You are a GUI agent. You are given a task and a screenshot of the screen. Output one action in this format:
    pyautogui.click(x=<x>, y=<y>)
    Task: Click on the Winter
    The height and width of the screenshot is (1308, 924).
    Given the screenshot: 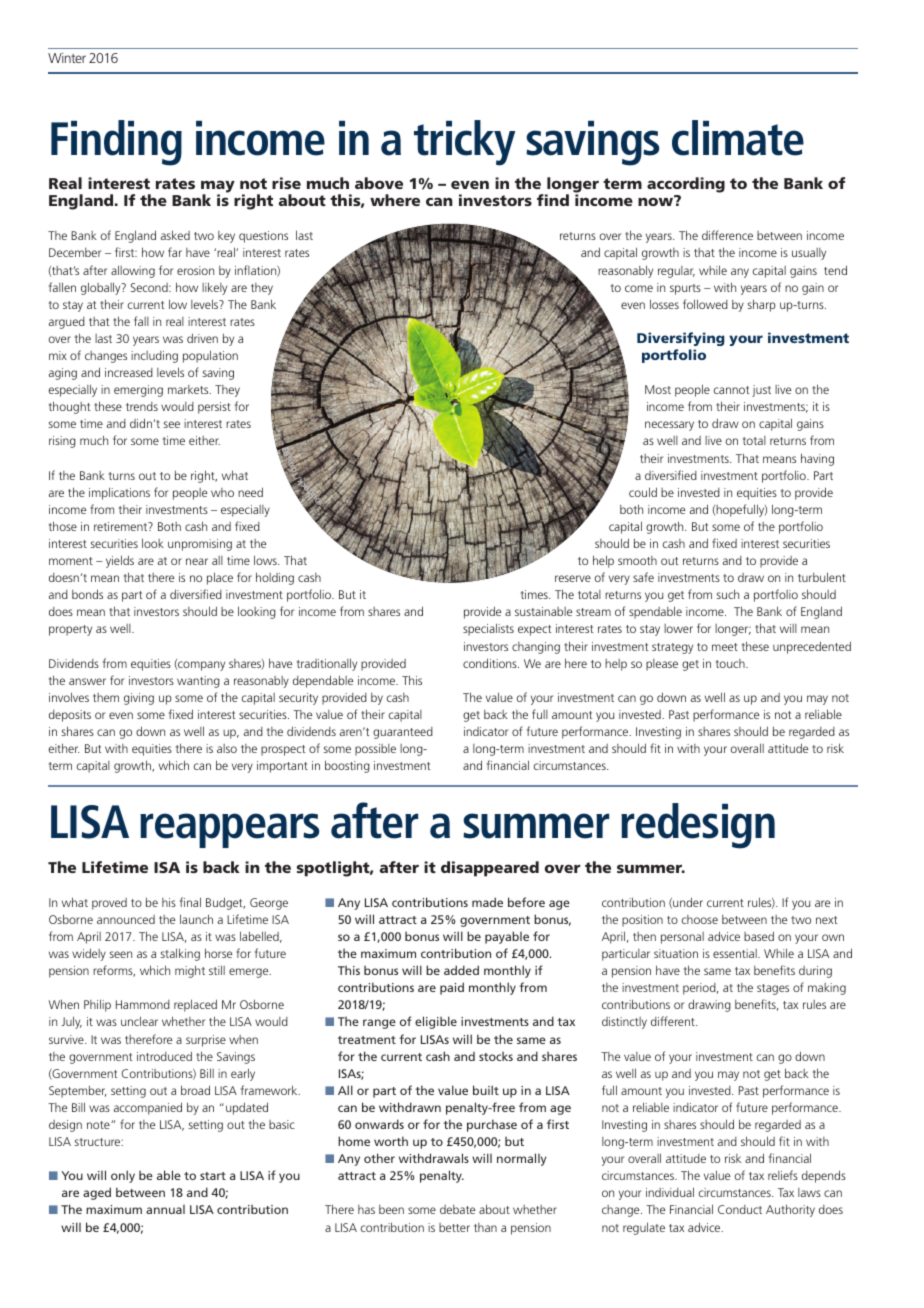 What is the action you would take?
    pyautogui.click(x=67, y=58)
